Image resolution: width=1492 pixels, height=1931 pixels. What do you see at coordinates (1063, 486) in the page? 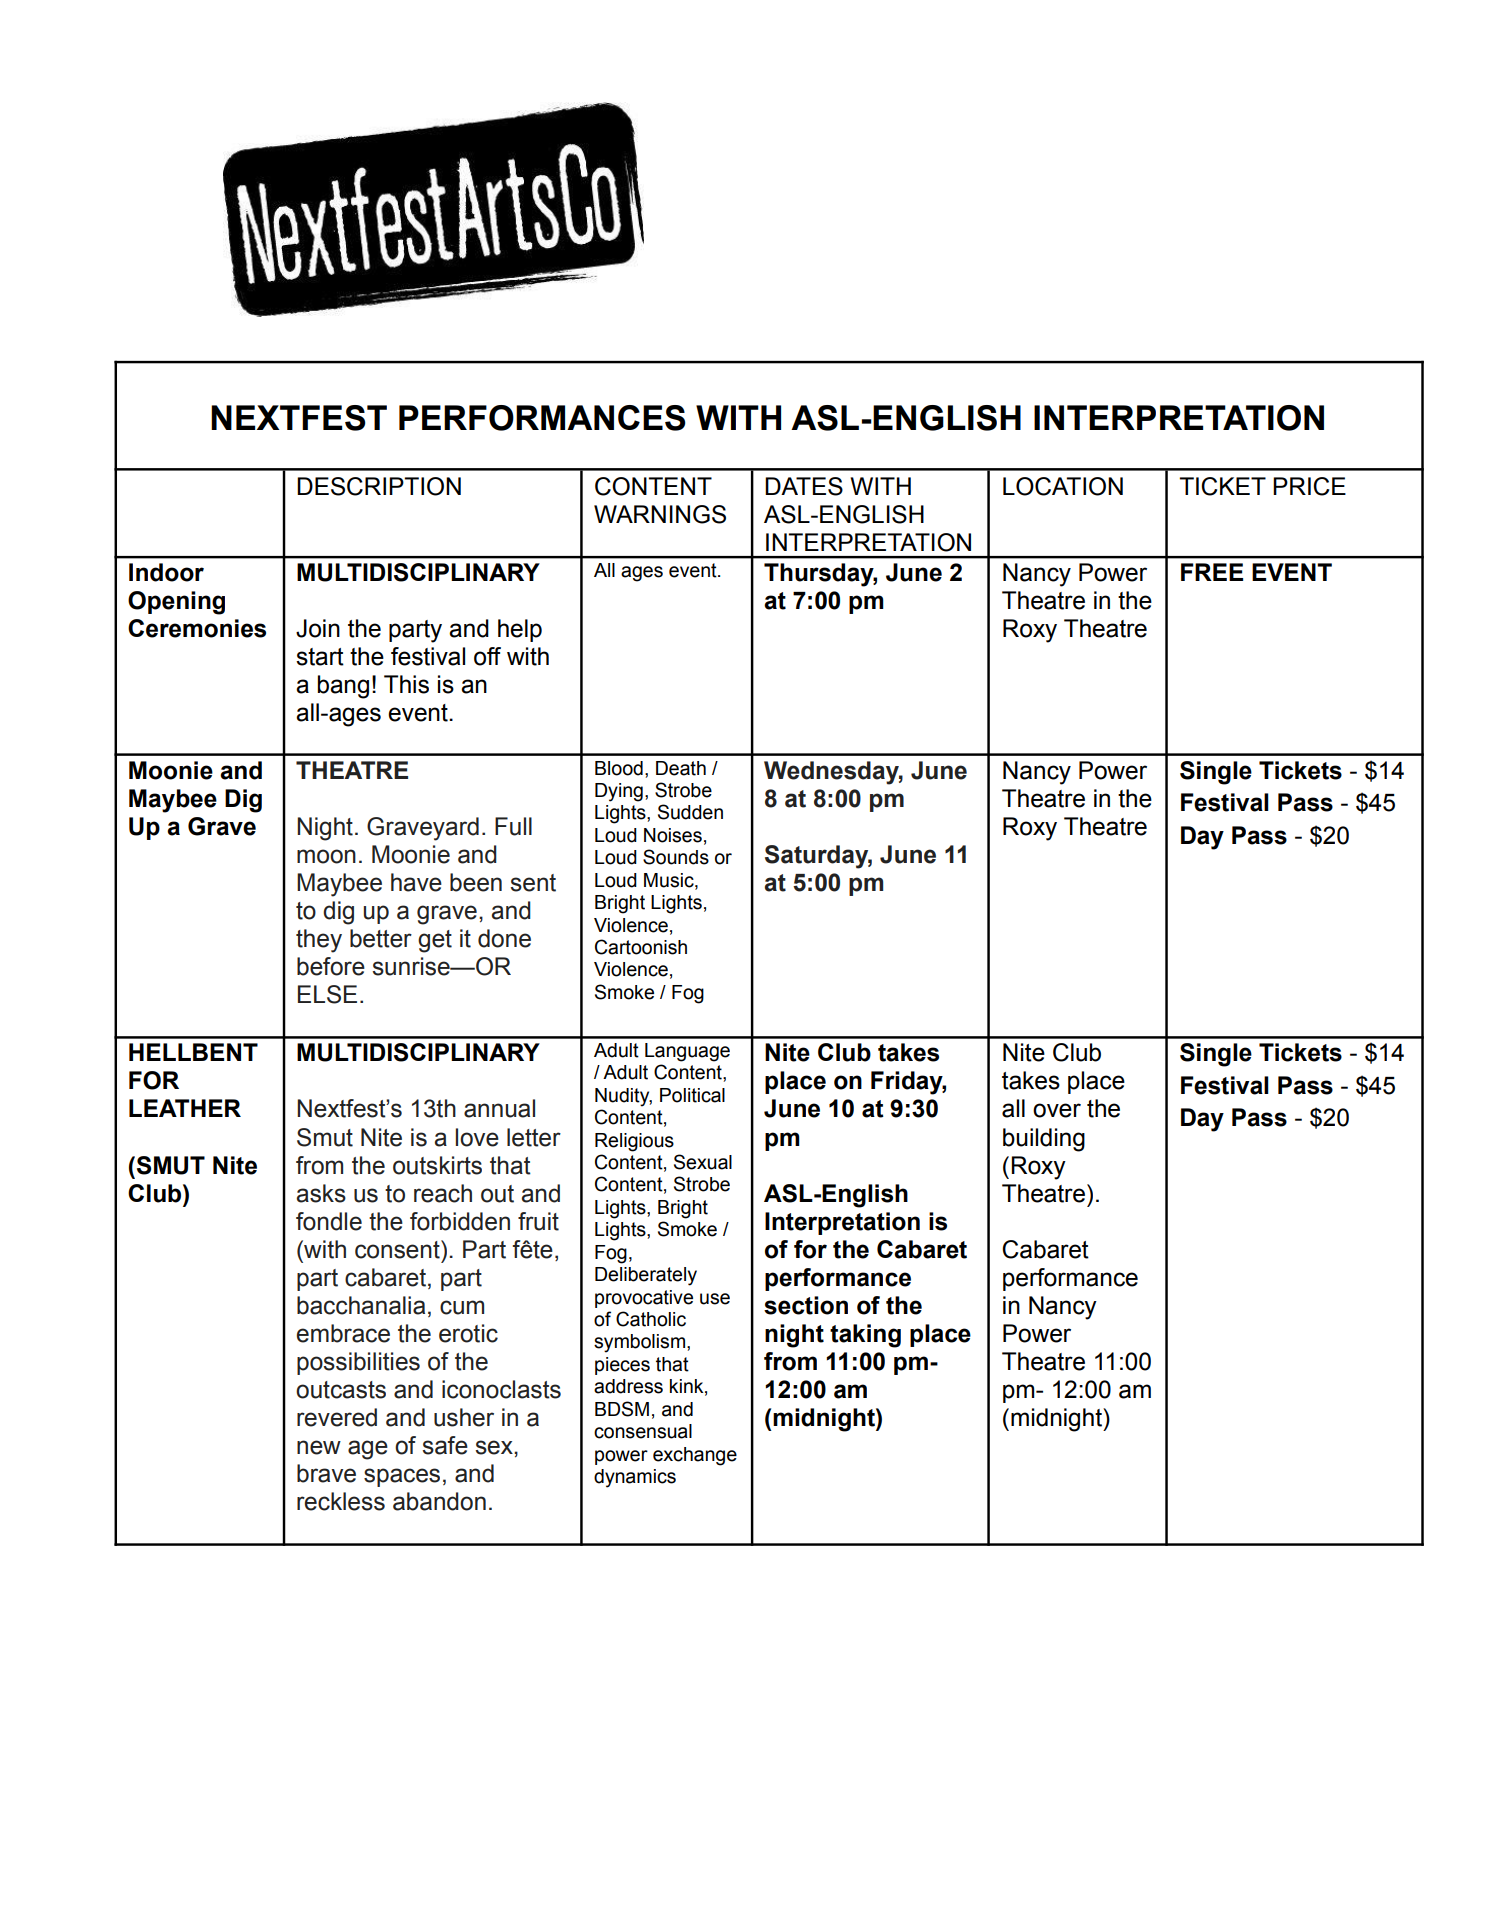
I see `LOCATION` at bounding box center [1063, 486].
